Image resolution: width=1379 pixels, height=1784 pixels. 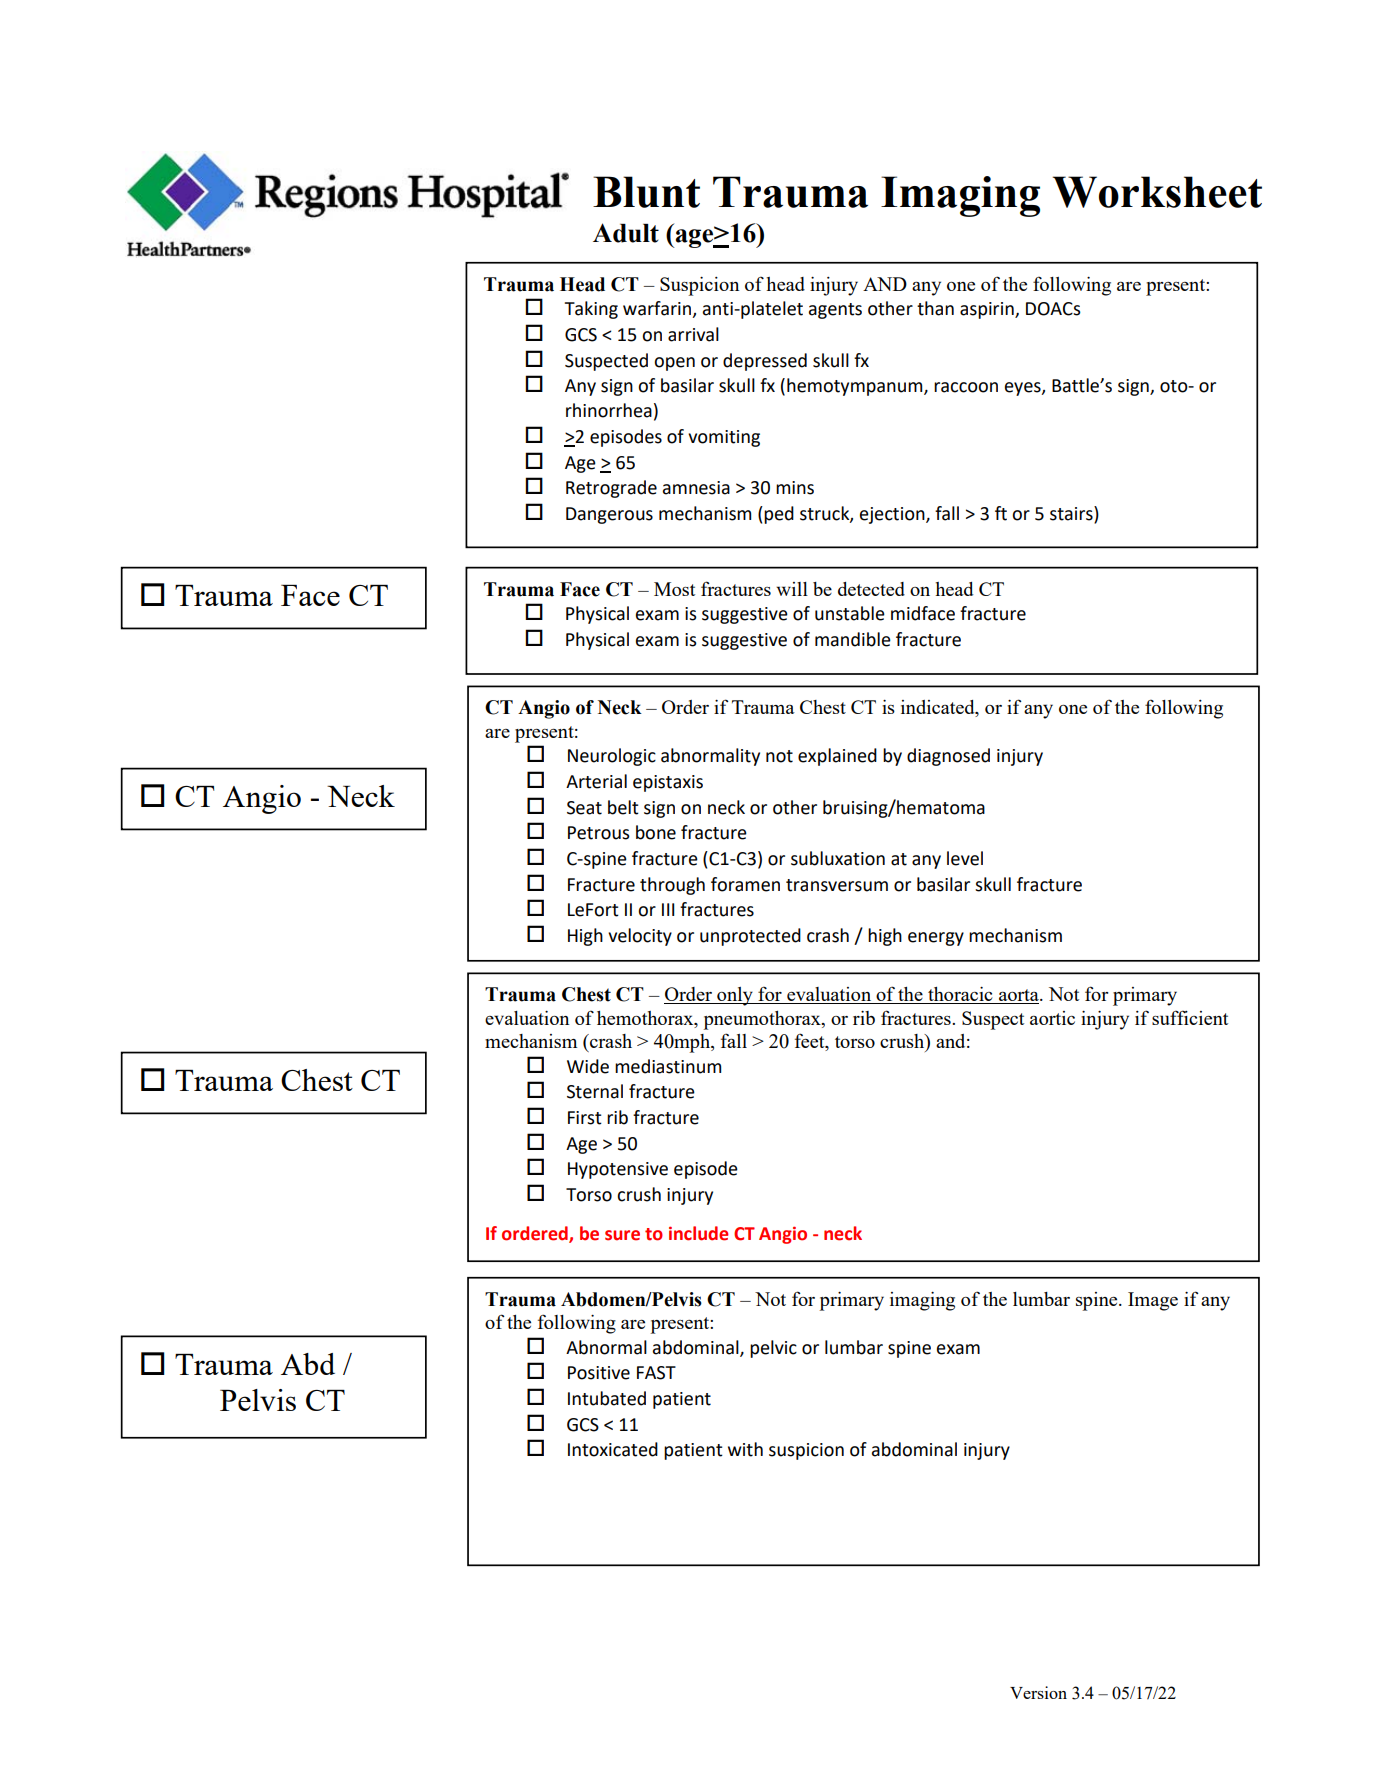 I want to click on FAST, so click(x=656, y=1373).
